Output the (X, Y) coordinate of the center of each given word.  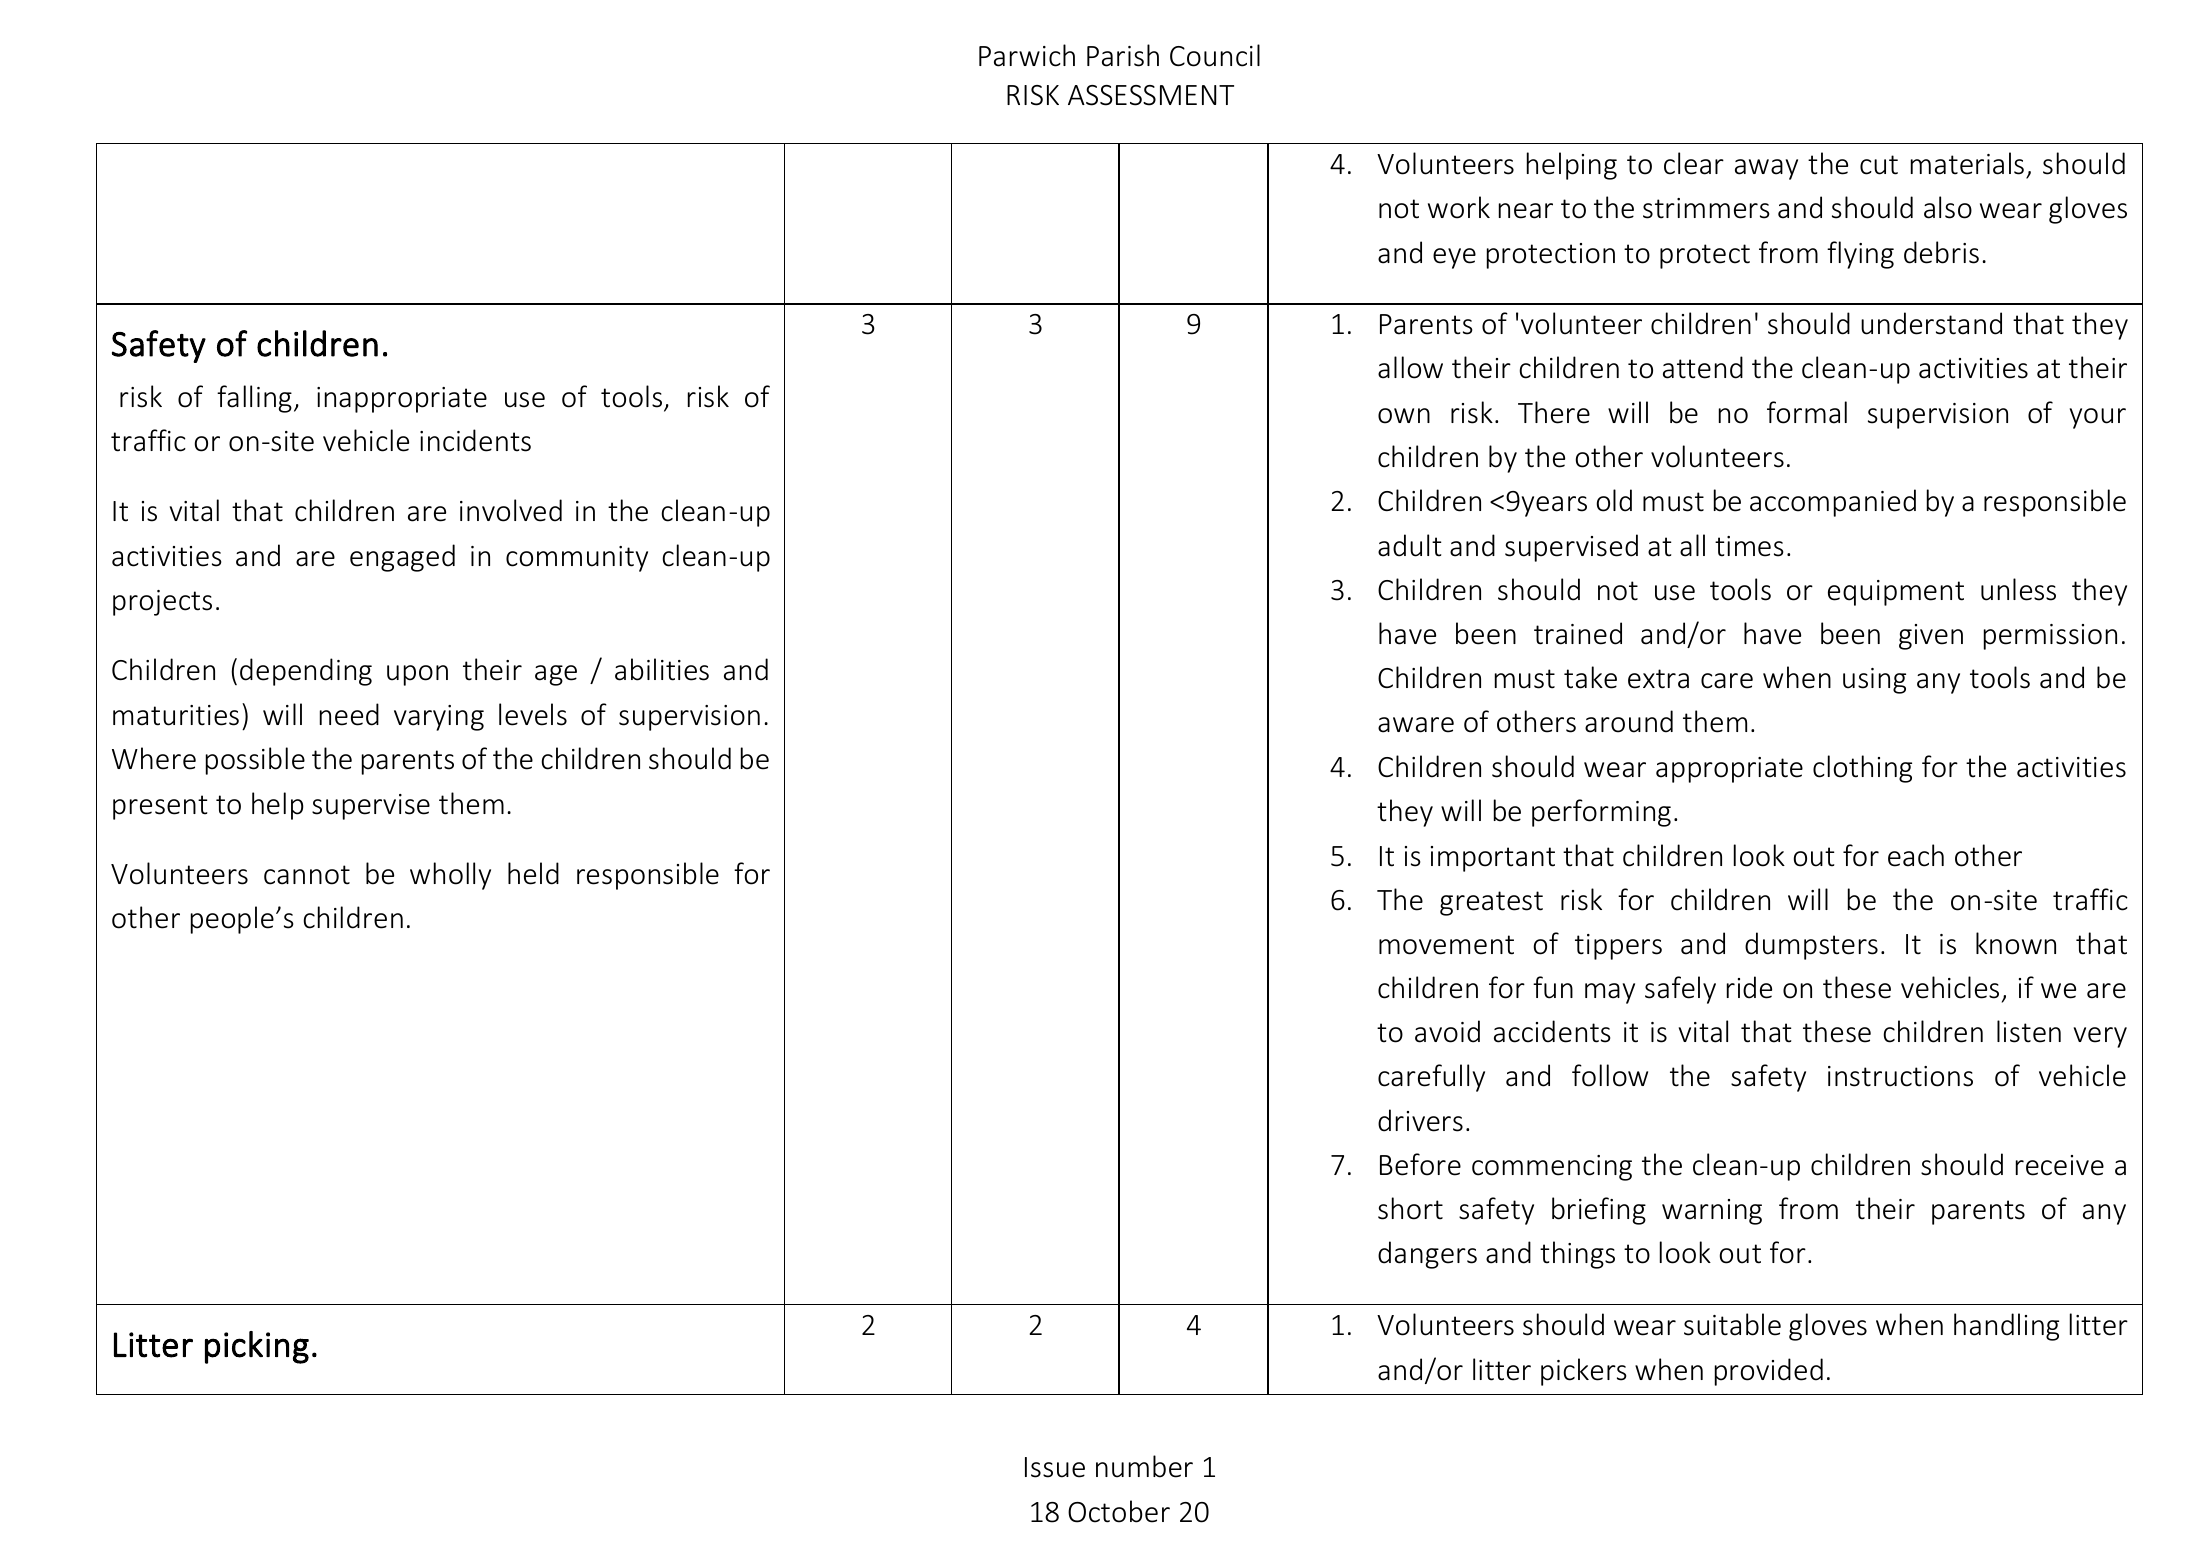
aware (1416, 725)
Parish (1123, 55)
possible (255, 761)
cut (1879, 165)
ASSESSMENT (1151, 95)
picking (257, 1347)
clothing (1862, 769)
